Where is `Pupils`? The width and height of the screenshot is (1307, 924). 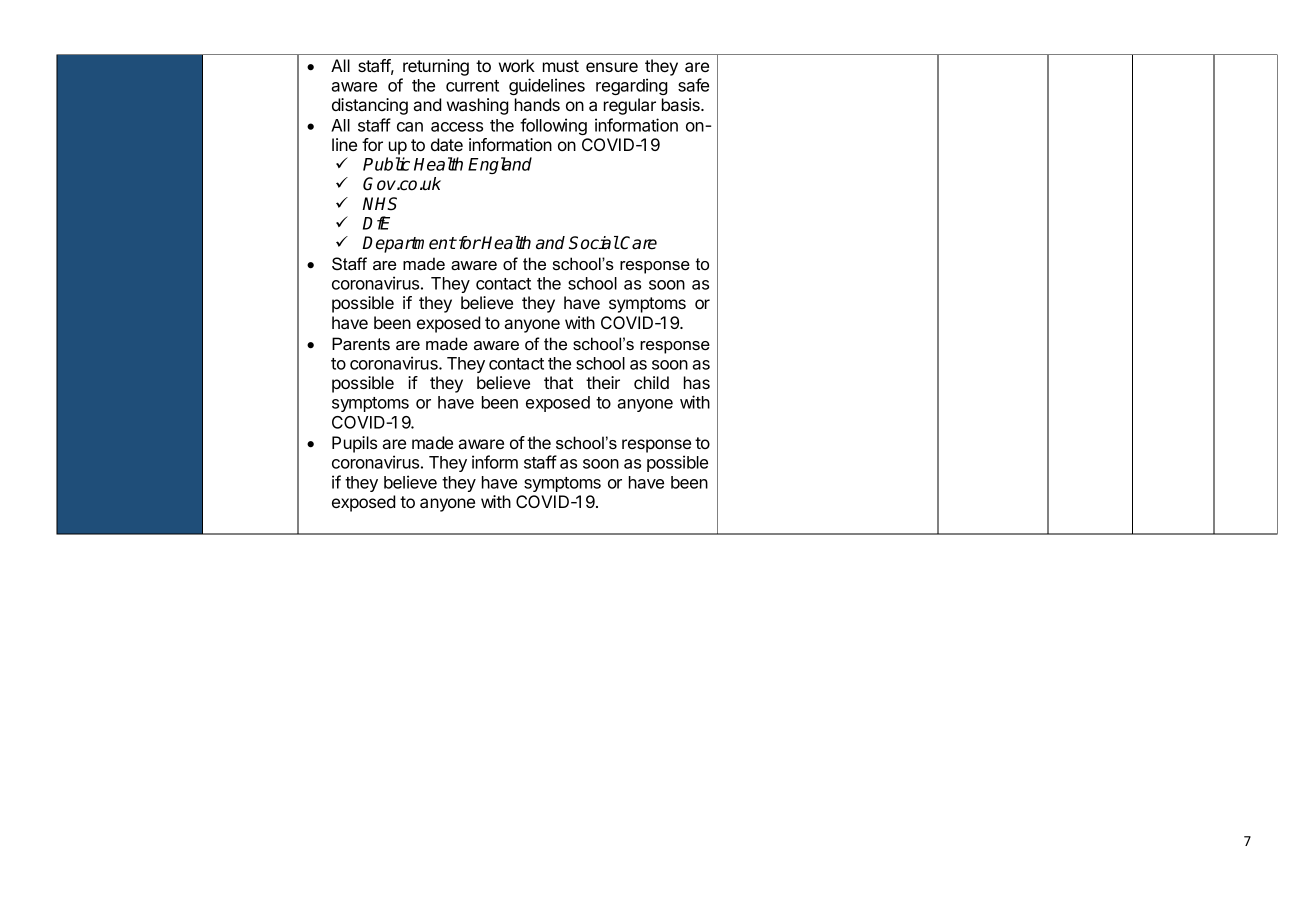 Pupils is located at coordinates (354, 444).
